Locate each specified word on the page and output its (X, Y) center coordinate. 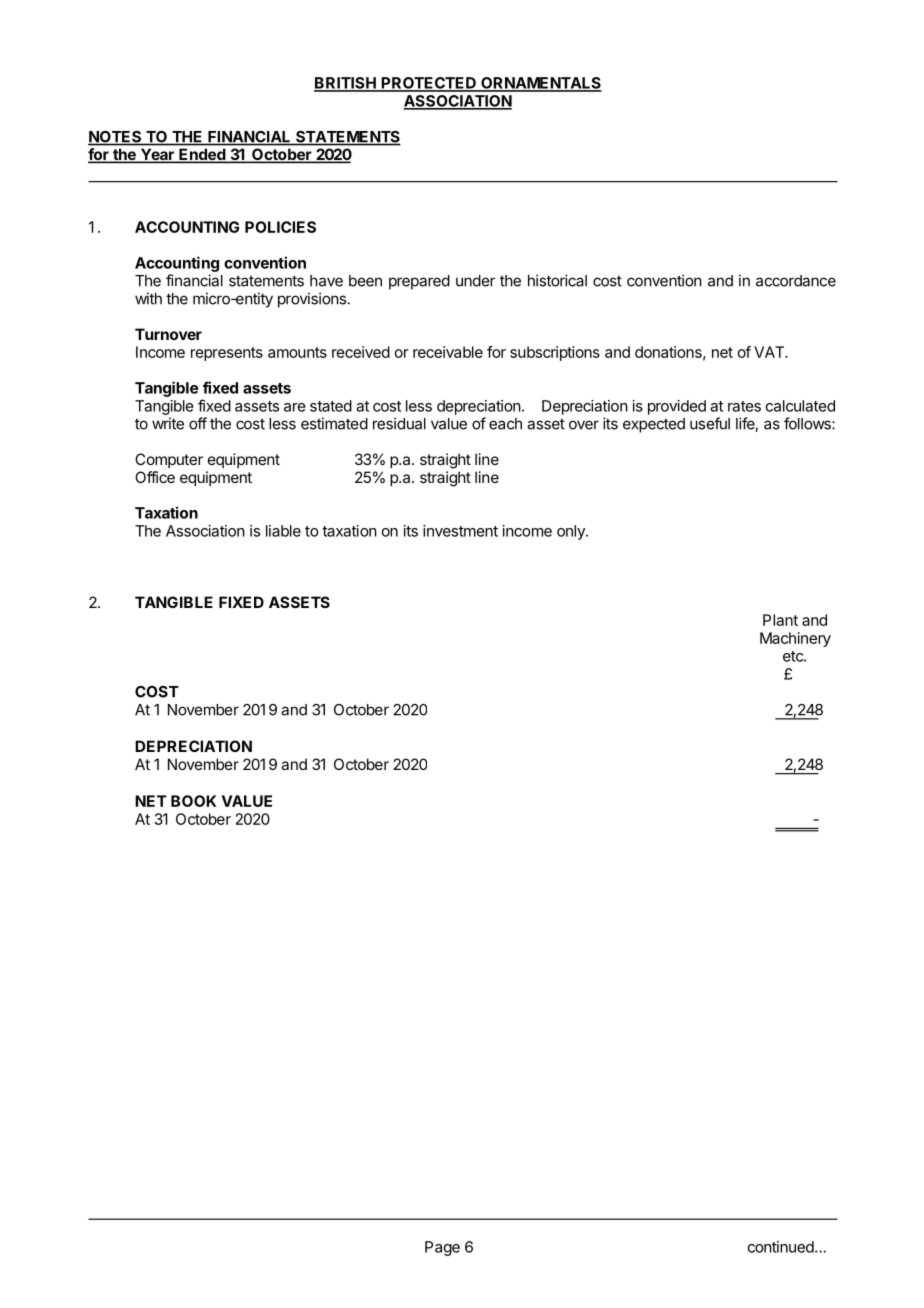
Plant (780, 620)
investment (460, 531)
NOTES (116, 138)
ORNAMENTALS (540, 84)
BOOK (194, 801)
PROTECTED (429, 84)
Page (442, 1248)
